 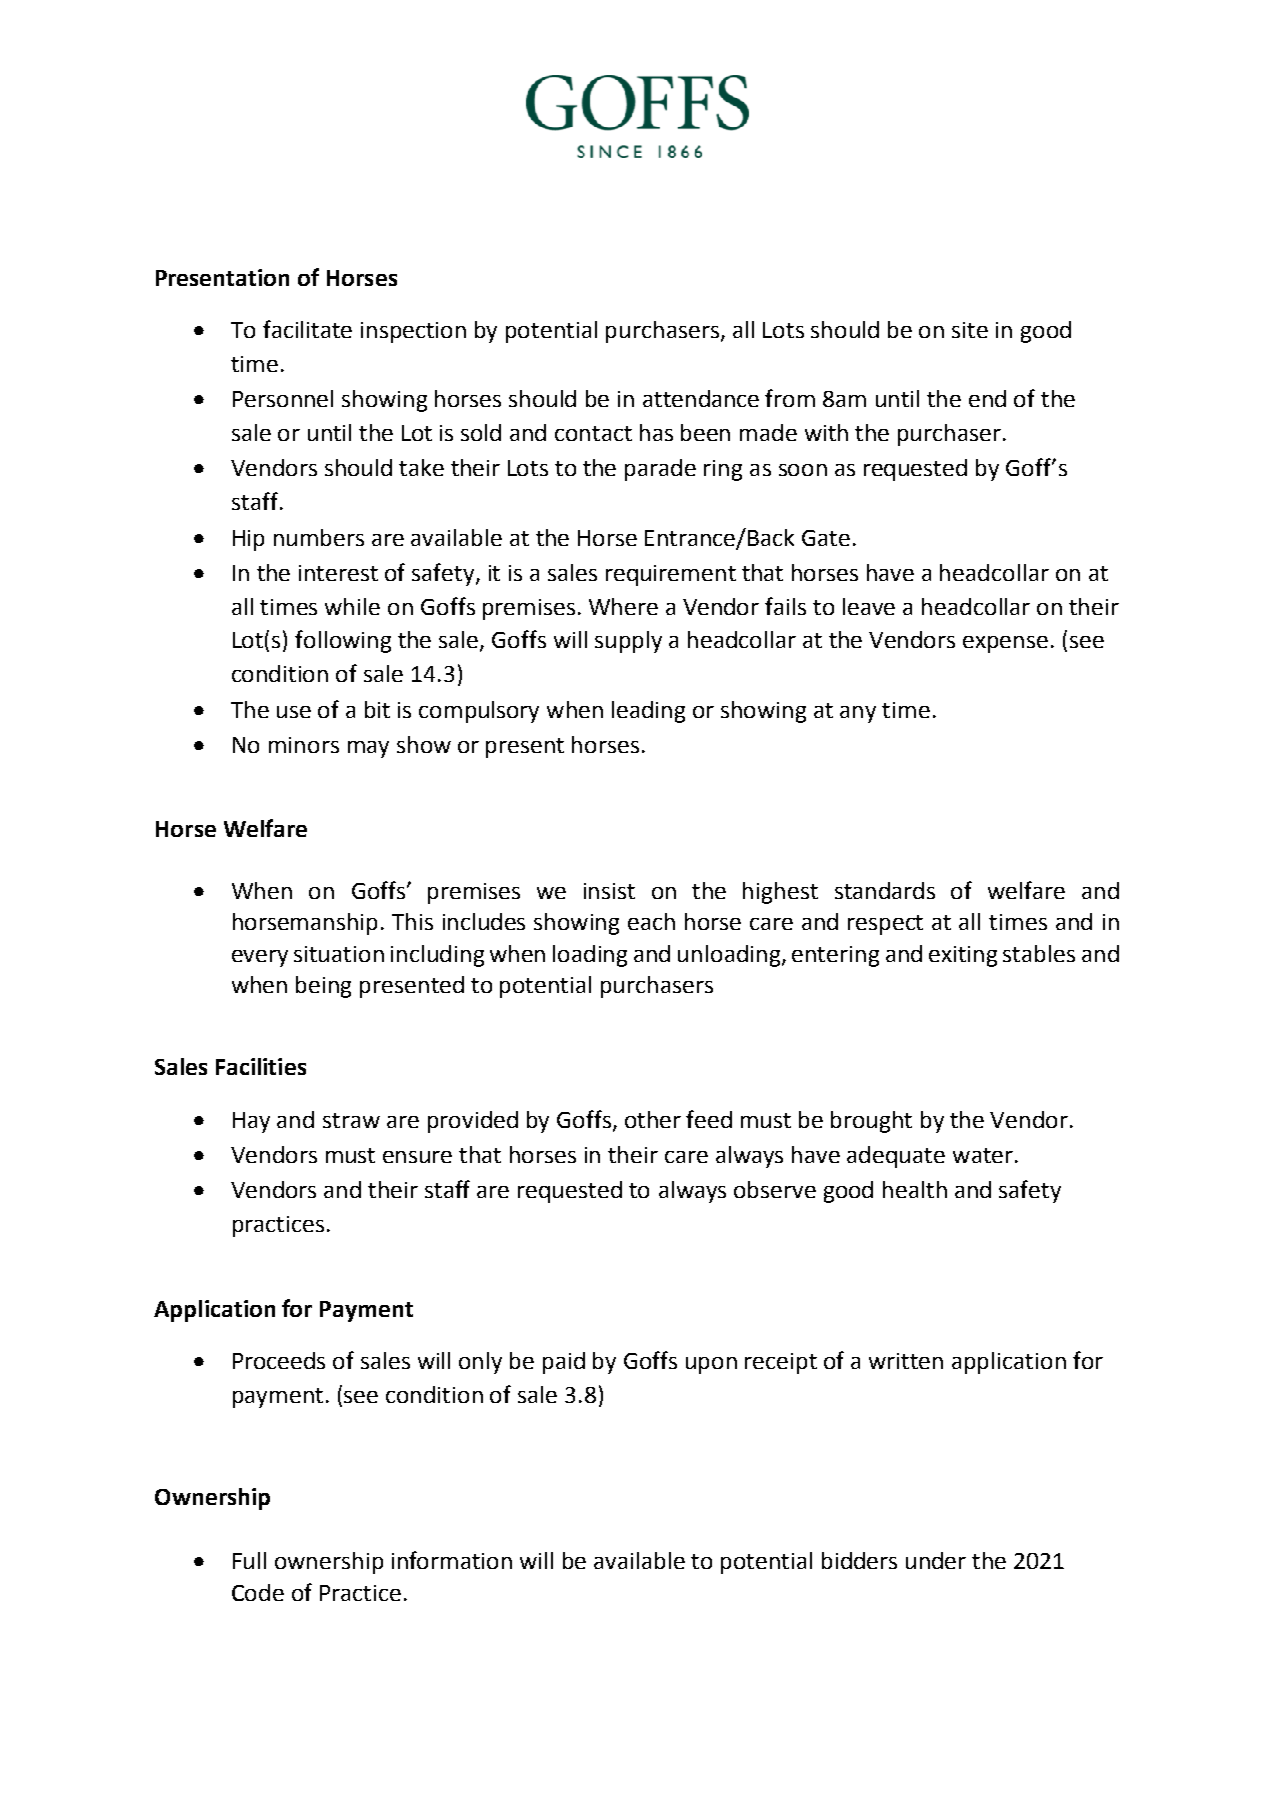 I want to click on expense, so click(x=1005, y=644).
